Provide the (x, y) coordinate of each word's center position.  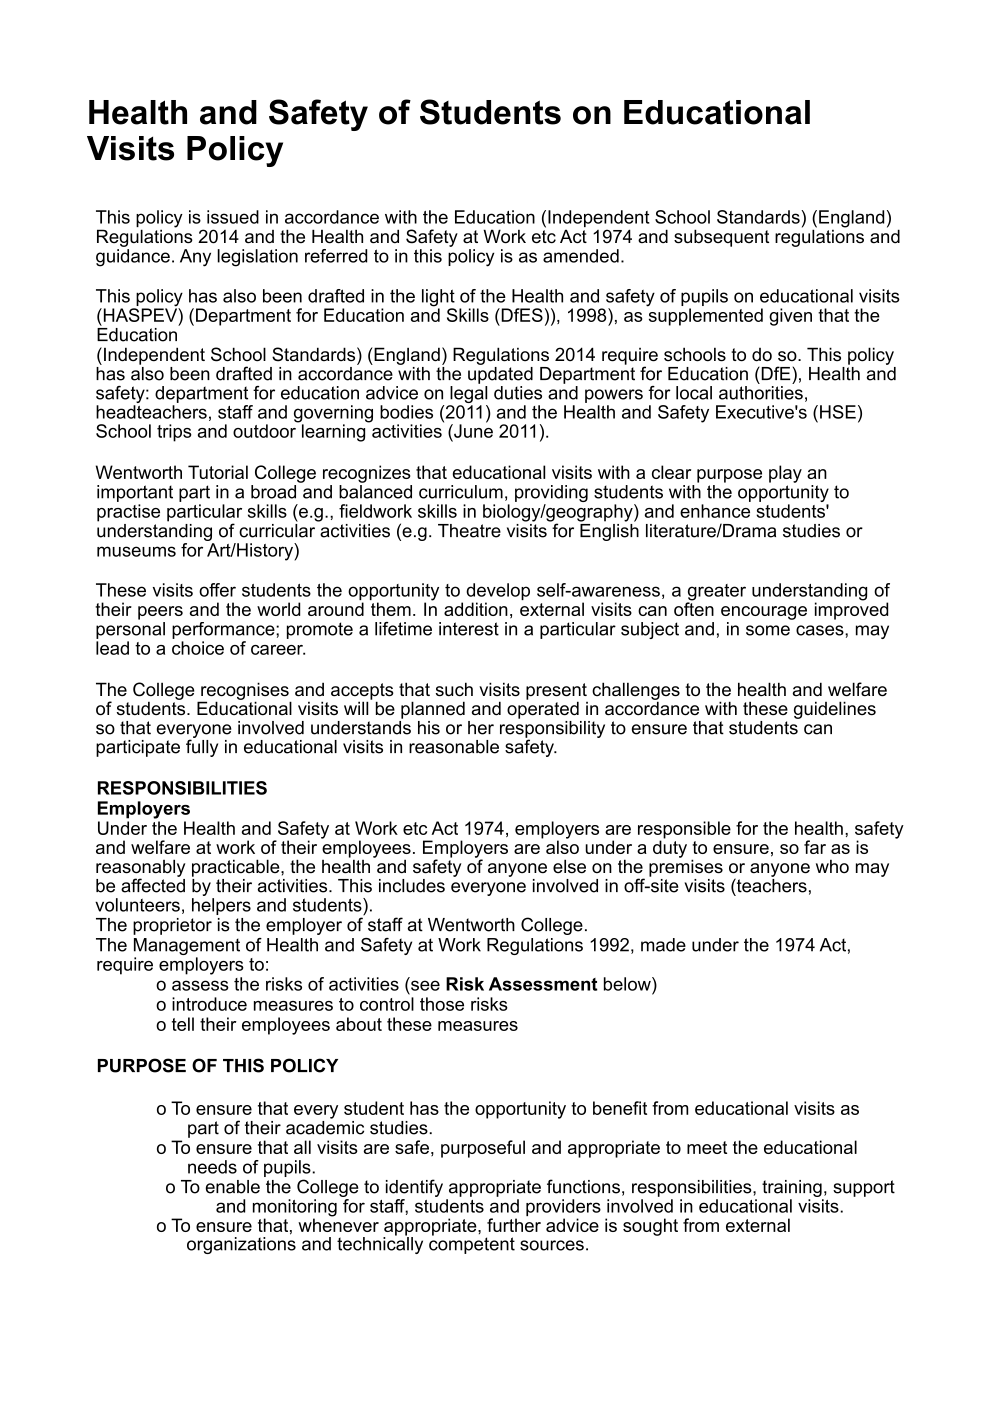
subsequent (721, 238)
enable (233, 1187)
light (438, 299)
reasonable (454, 747)
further (514, 1225)
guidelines (835, 710)
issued (233, 217)
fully (202, 747)
